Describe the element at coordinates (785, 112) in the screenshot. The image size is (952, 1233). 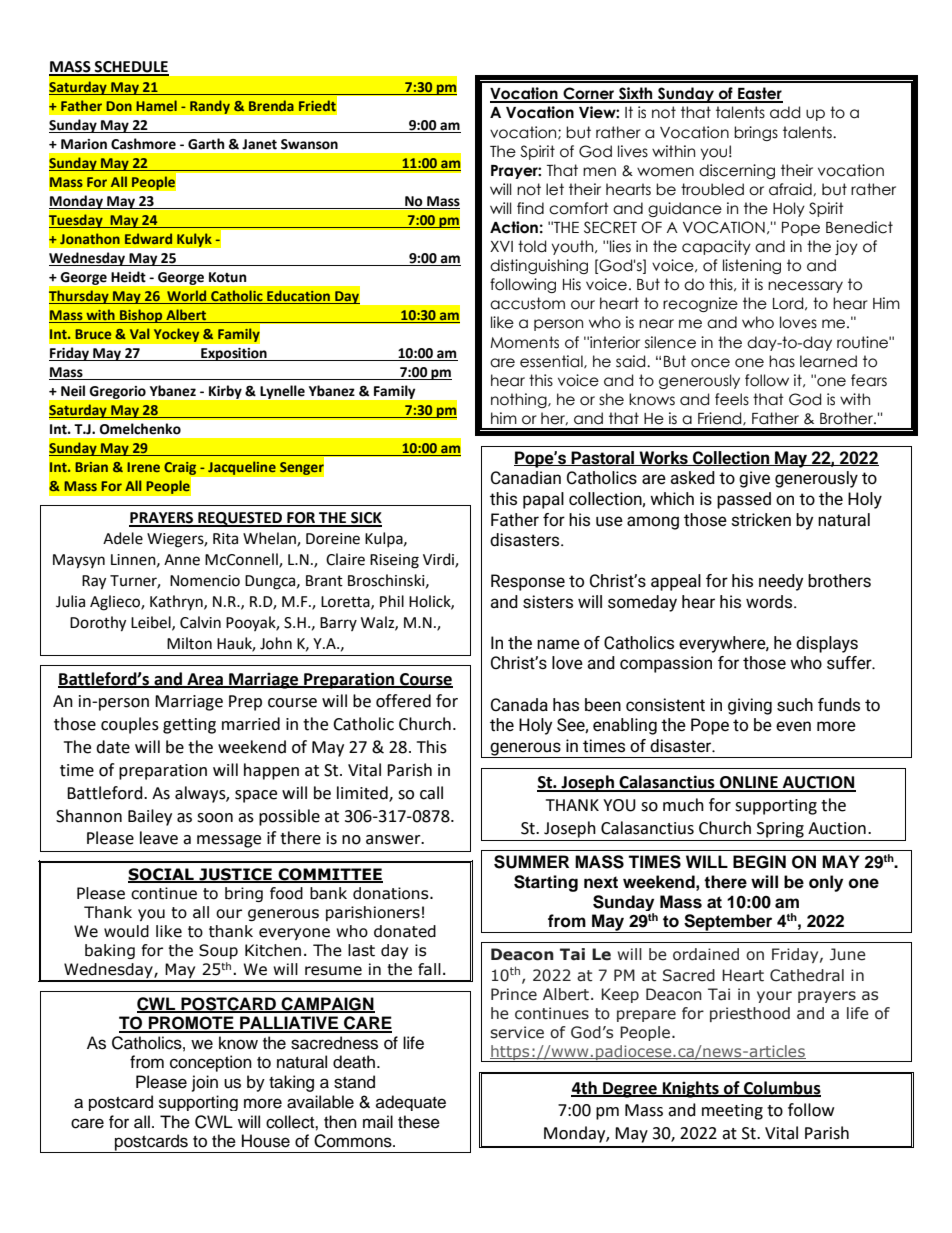
I see `add` at that location.
